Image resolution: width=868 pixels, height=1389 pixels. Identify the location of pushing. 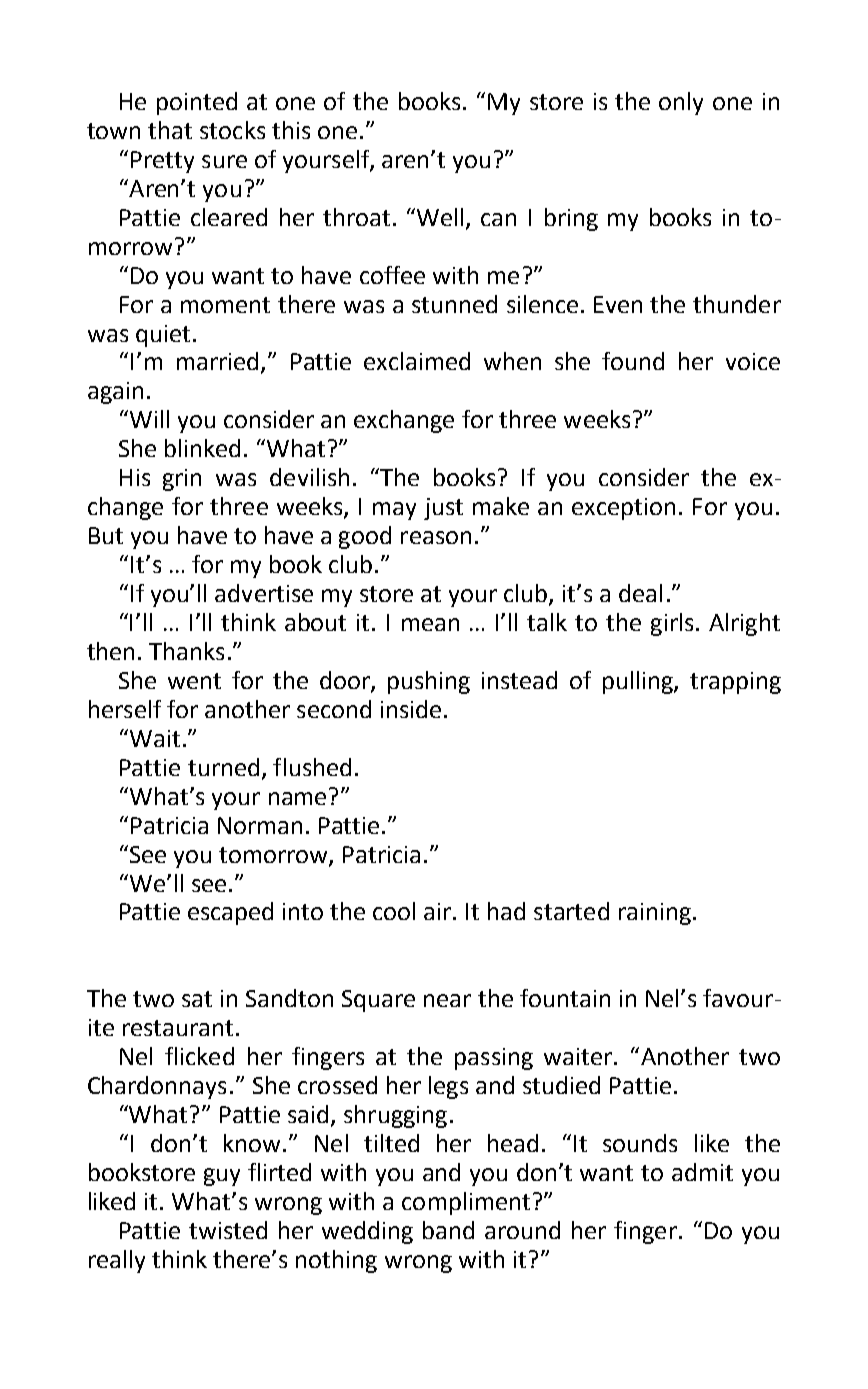
(429, 682).
